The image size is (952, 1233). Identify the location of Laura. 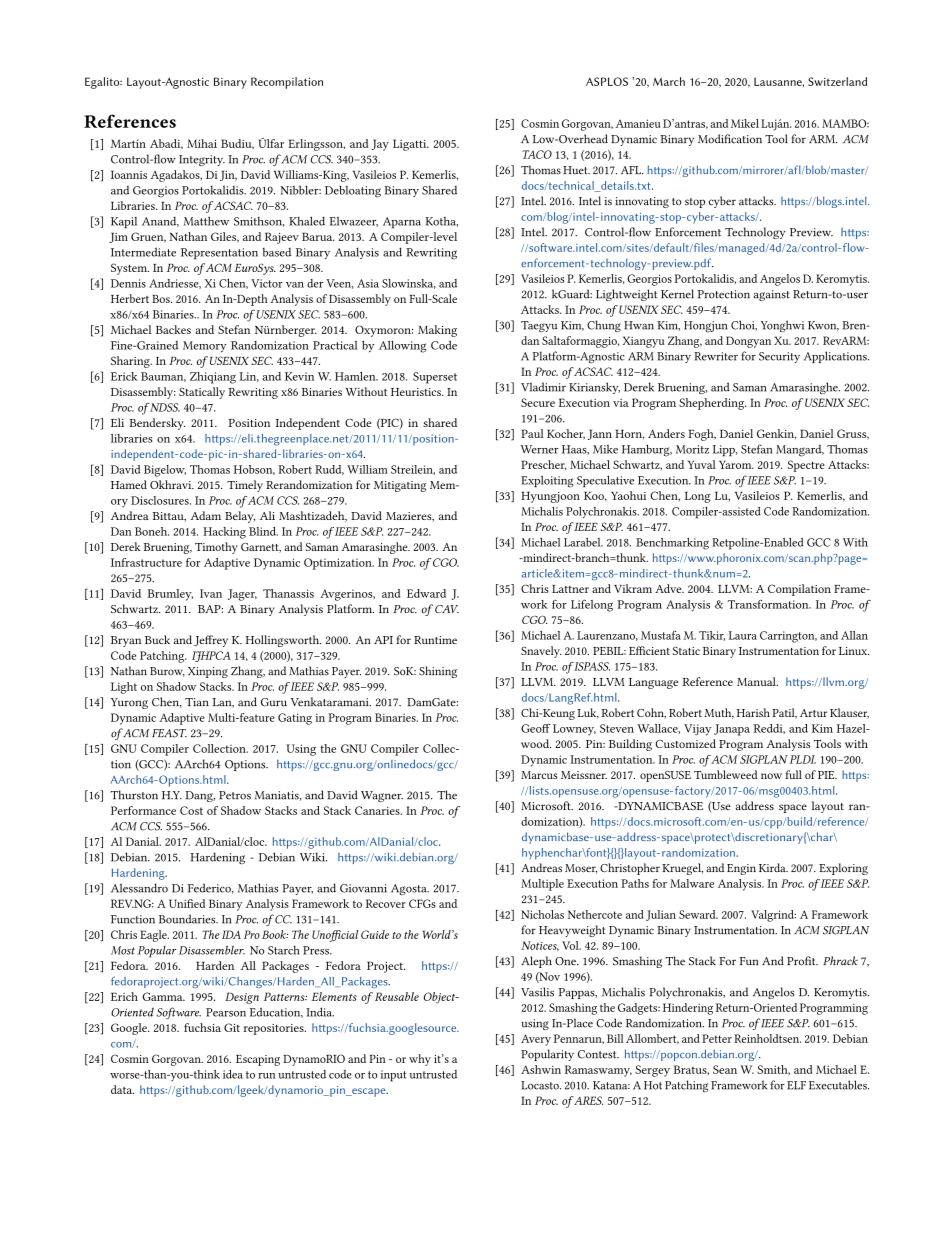
(743, 635).
